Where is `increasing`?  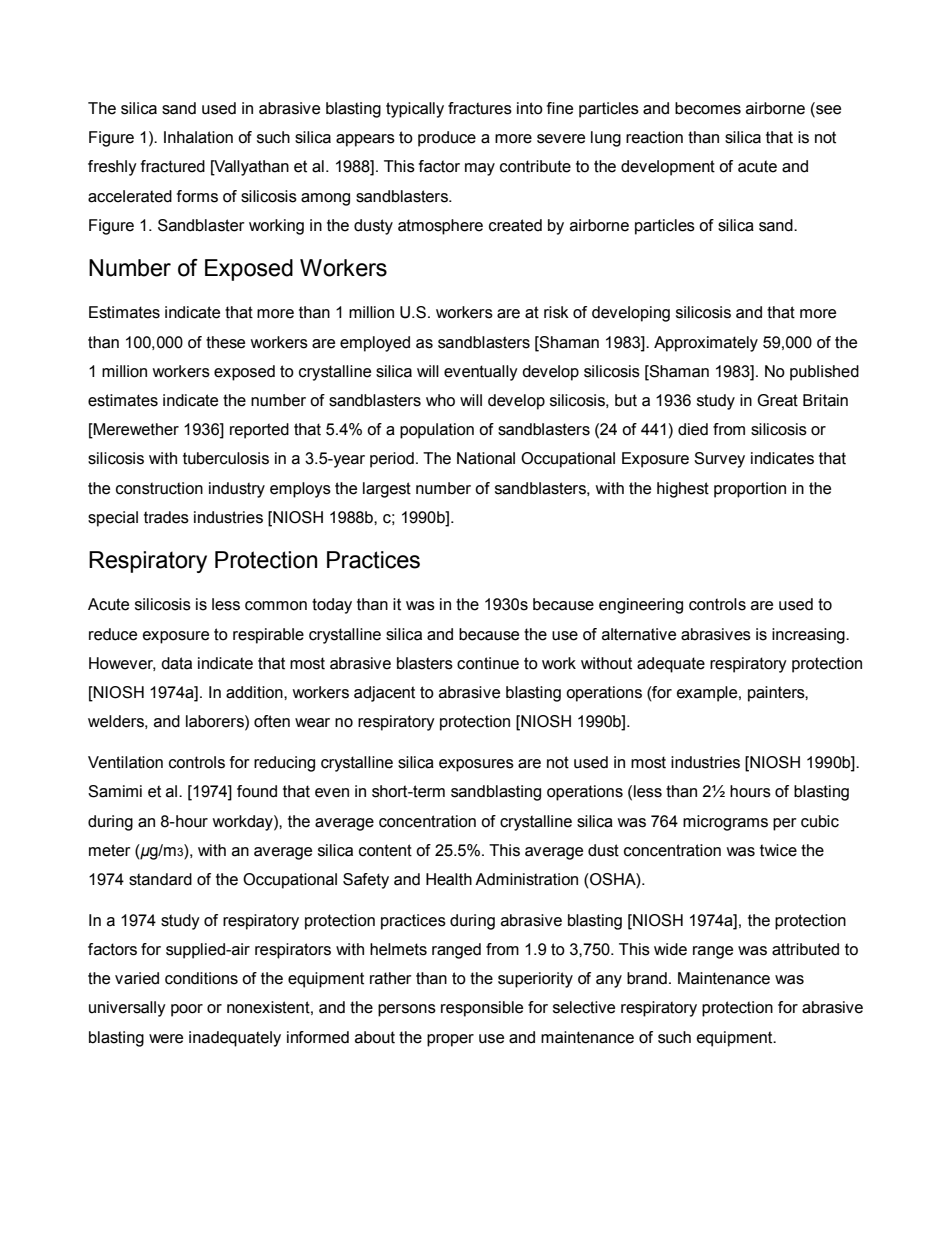
increasing is located at coordinates (809, 636).
